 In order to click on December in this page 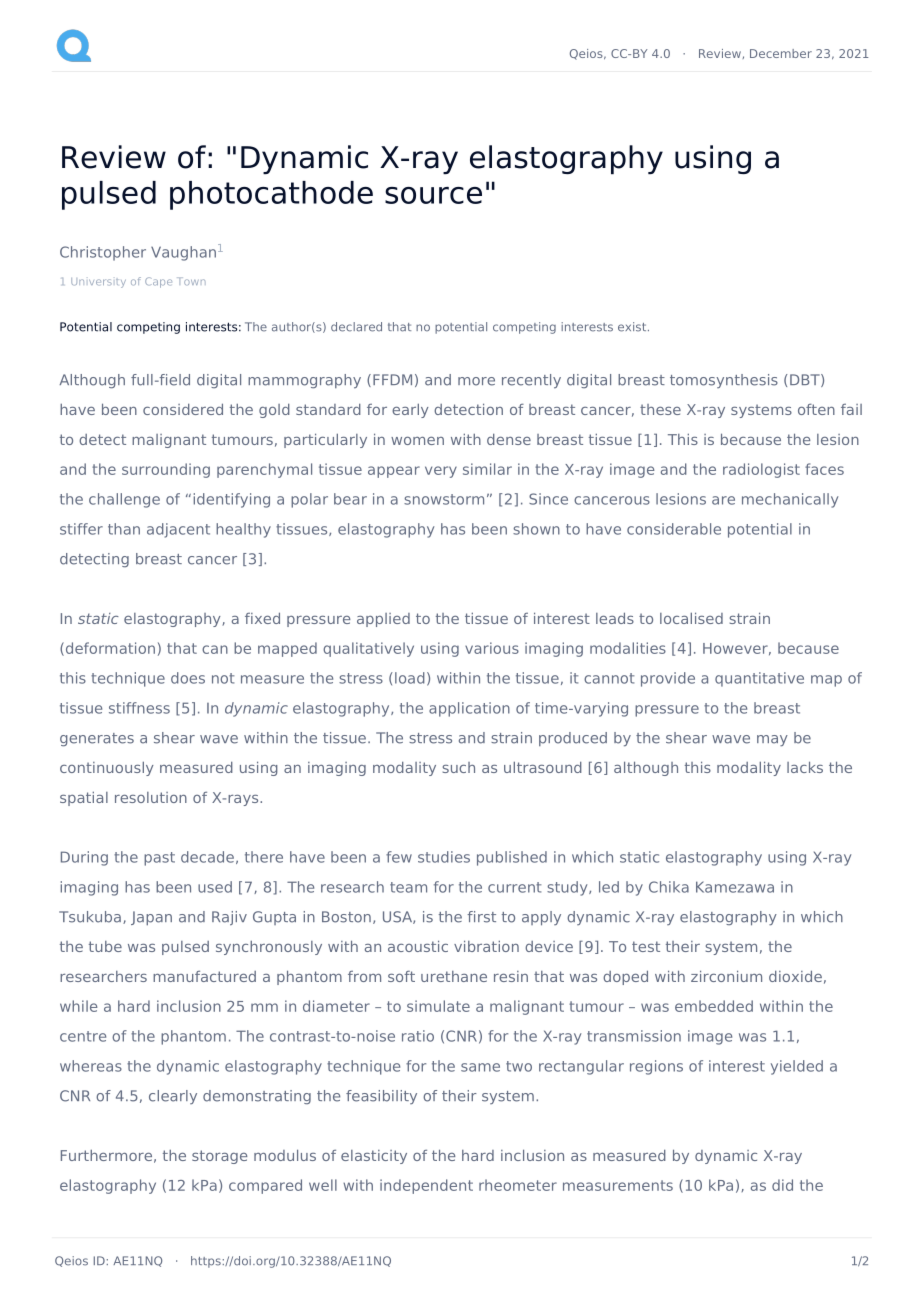, I will do `click(781, 53)`.
